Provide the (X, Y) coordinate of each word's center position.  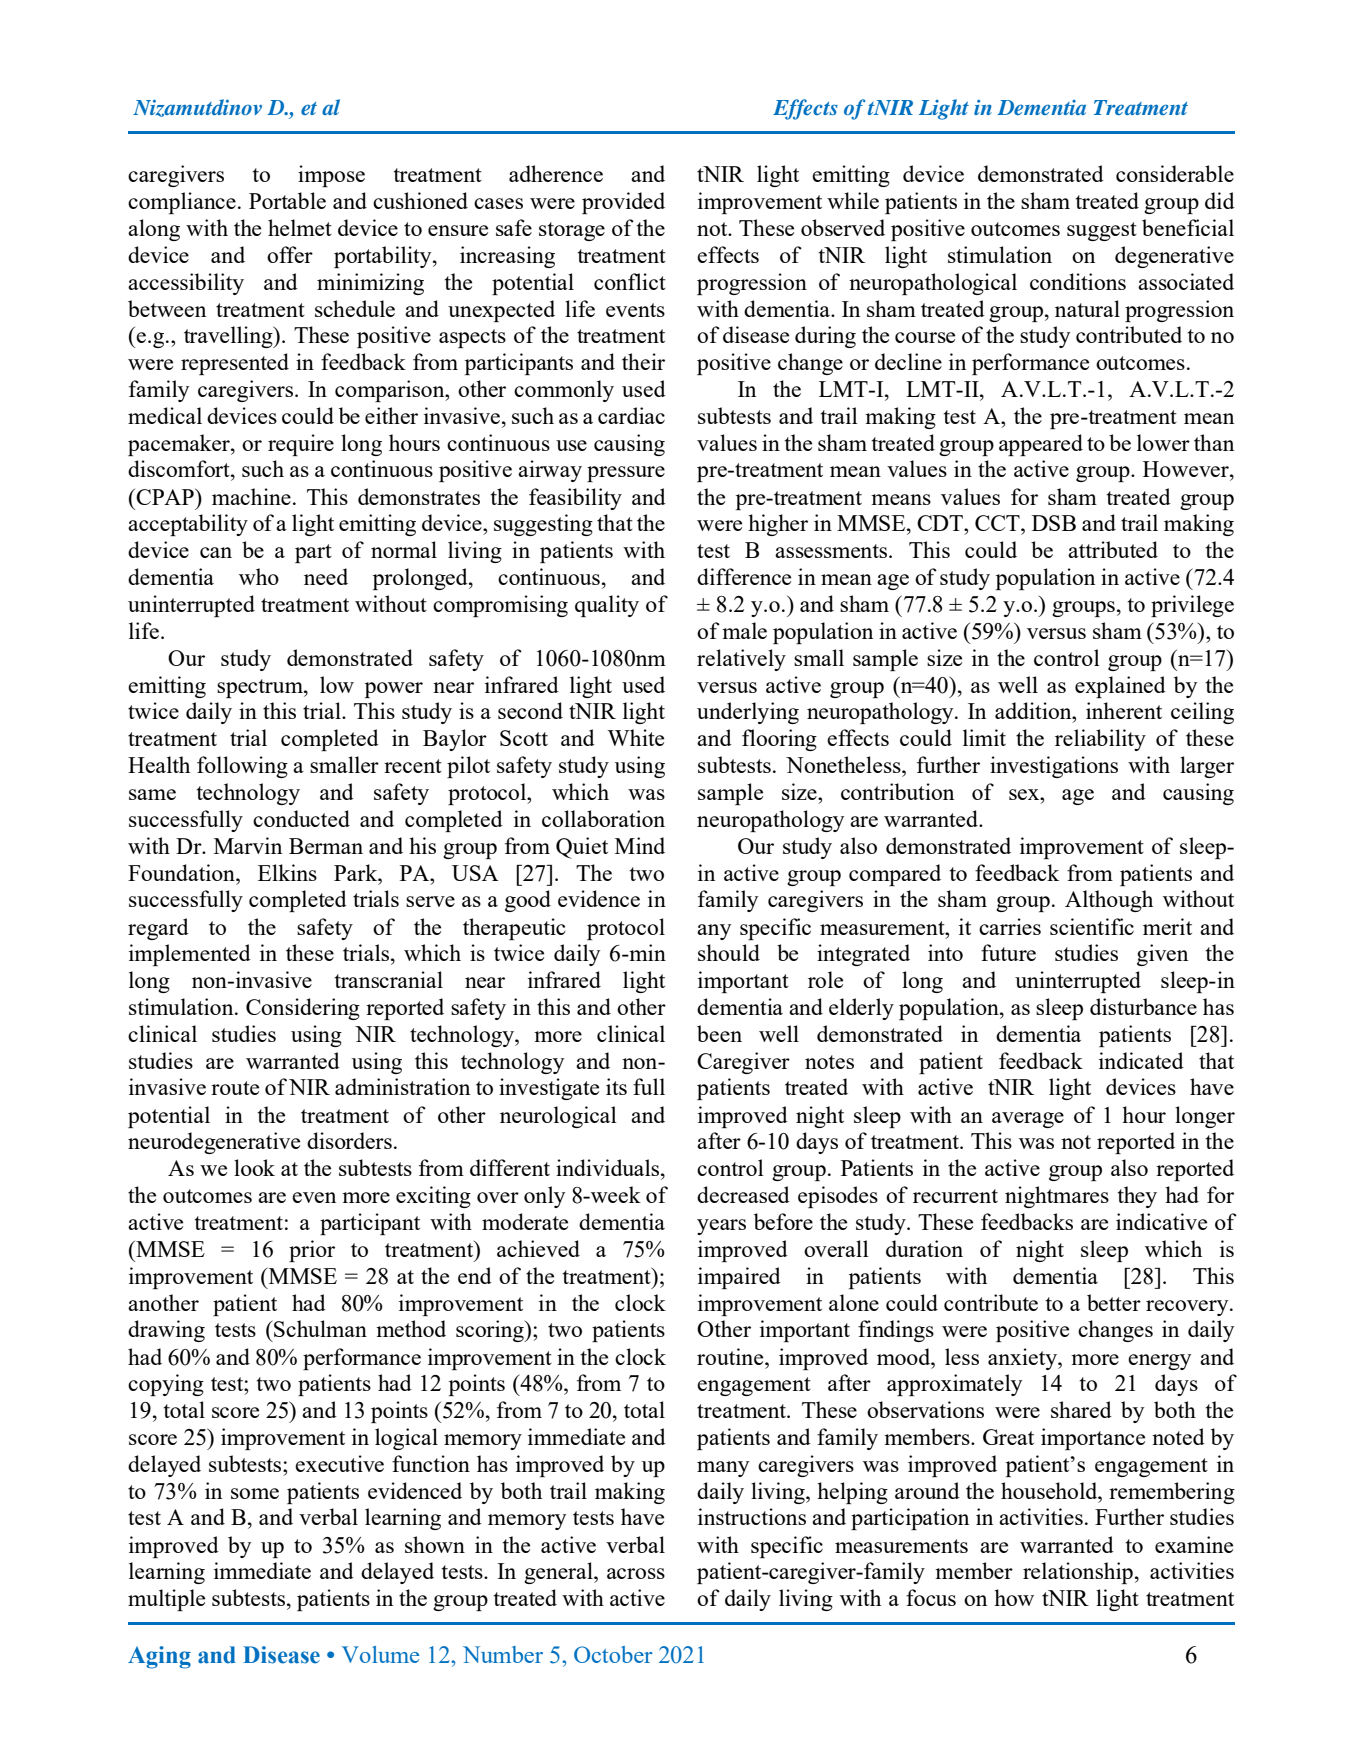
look (254, 1167)
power (394, 690)
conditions (1078, 281)
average (1028, 1120)
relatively (741, 660)
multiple (166, 1600)
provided (623, 203)
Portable (287, 200)
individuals (609, 1167)
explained (1120, 687)
